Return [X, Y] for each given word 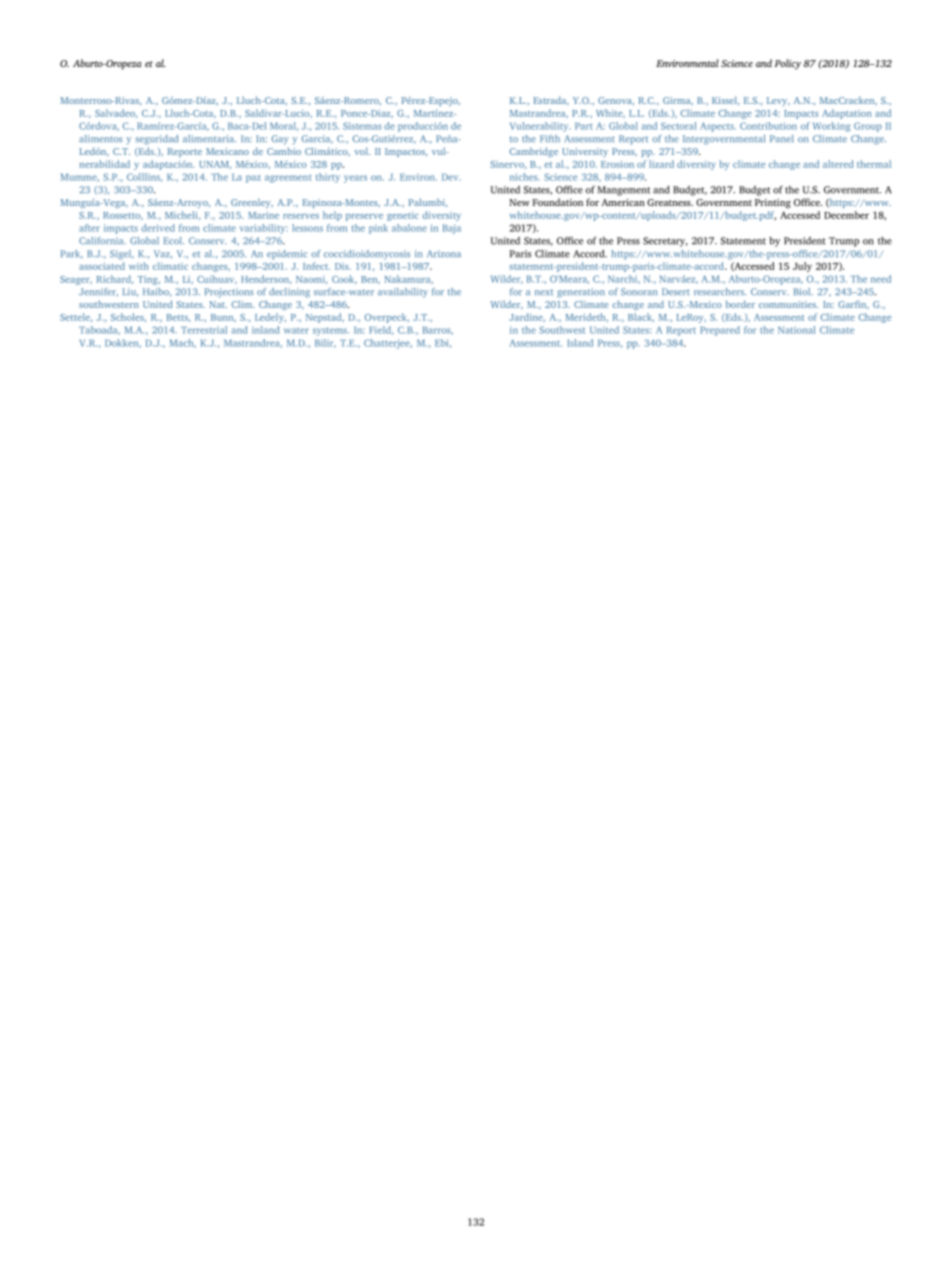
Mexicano [227, 151]
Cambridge [534, 152]
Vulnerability [540, 127]
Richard [115, 279]
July [802, 267]
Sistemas [362, 126]
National [796, 330]
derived [158, 228]
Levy [778, 101]
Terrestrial [204, 330]
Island [580, 343]
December [846, 215]
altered [838, 164]
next [544, 292]
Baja [452, 229]
